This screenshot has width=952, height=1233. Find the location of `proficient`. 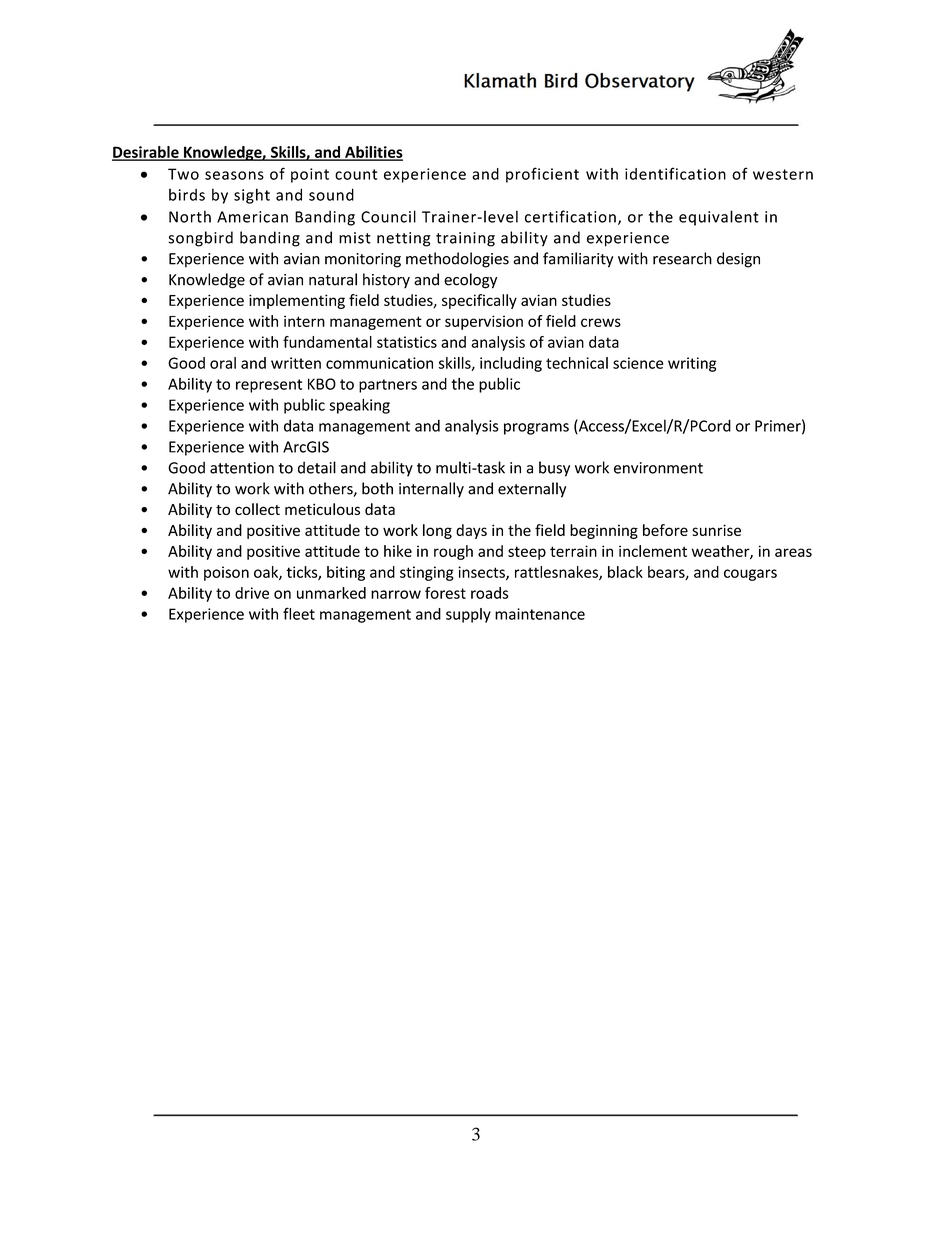

proficient is located at coordinates (542, 175).
